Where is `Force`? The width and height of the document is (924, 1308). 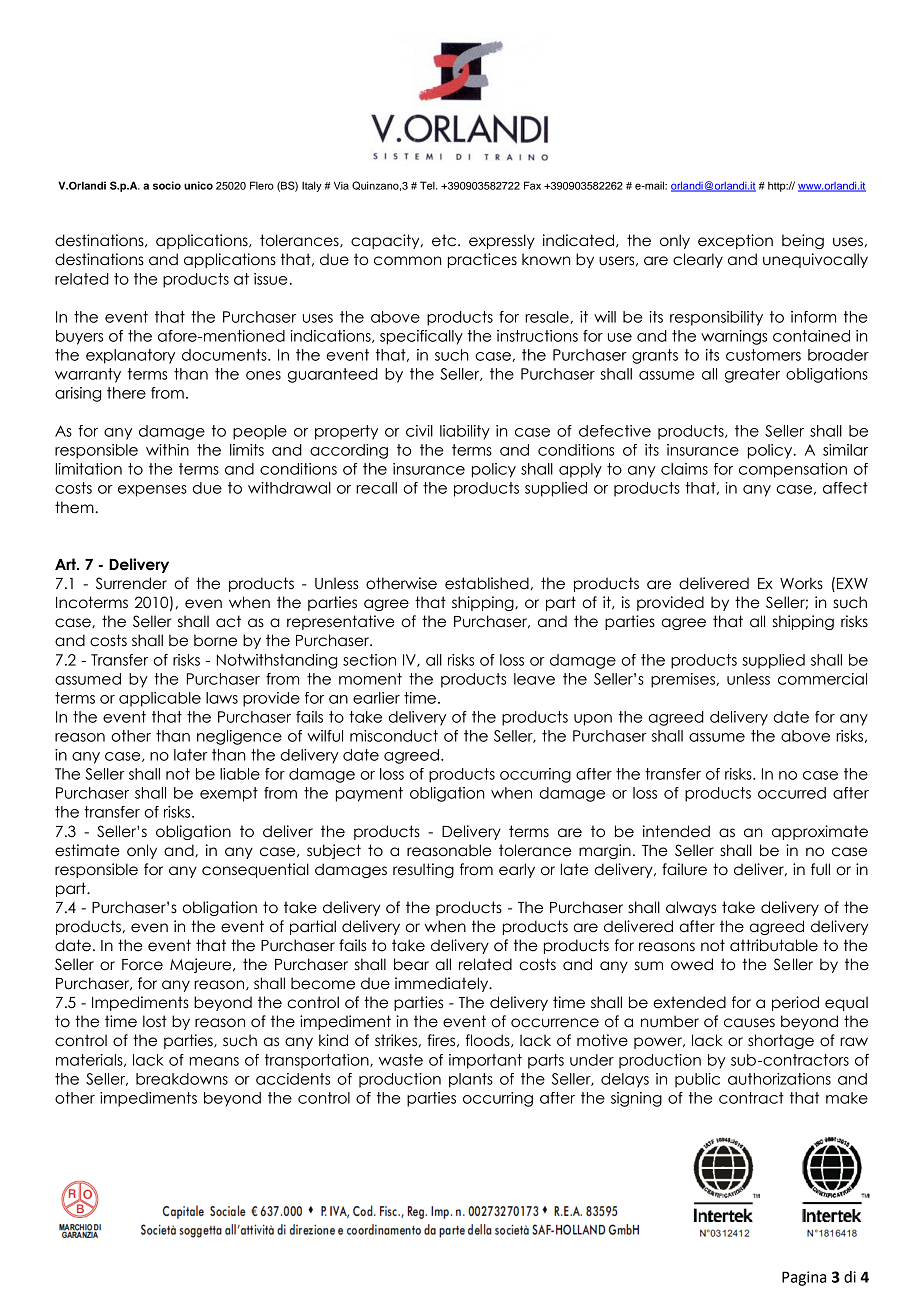 Force is located at coordinates (142, 965).
